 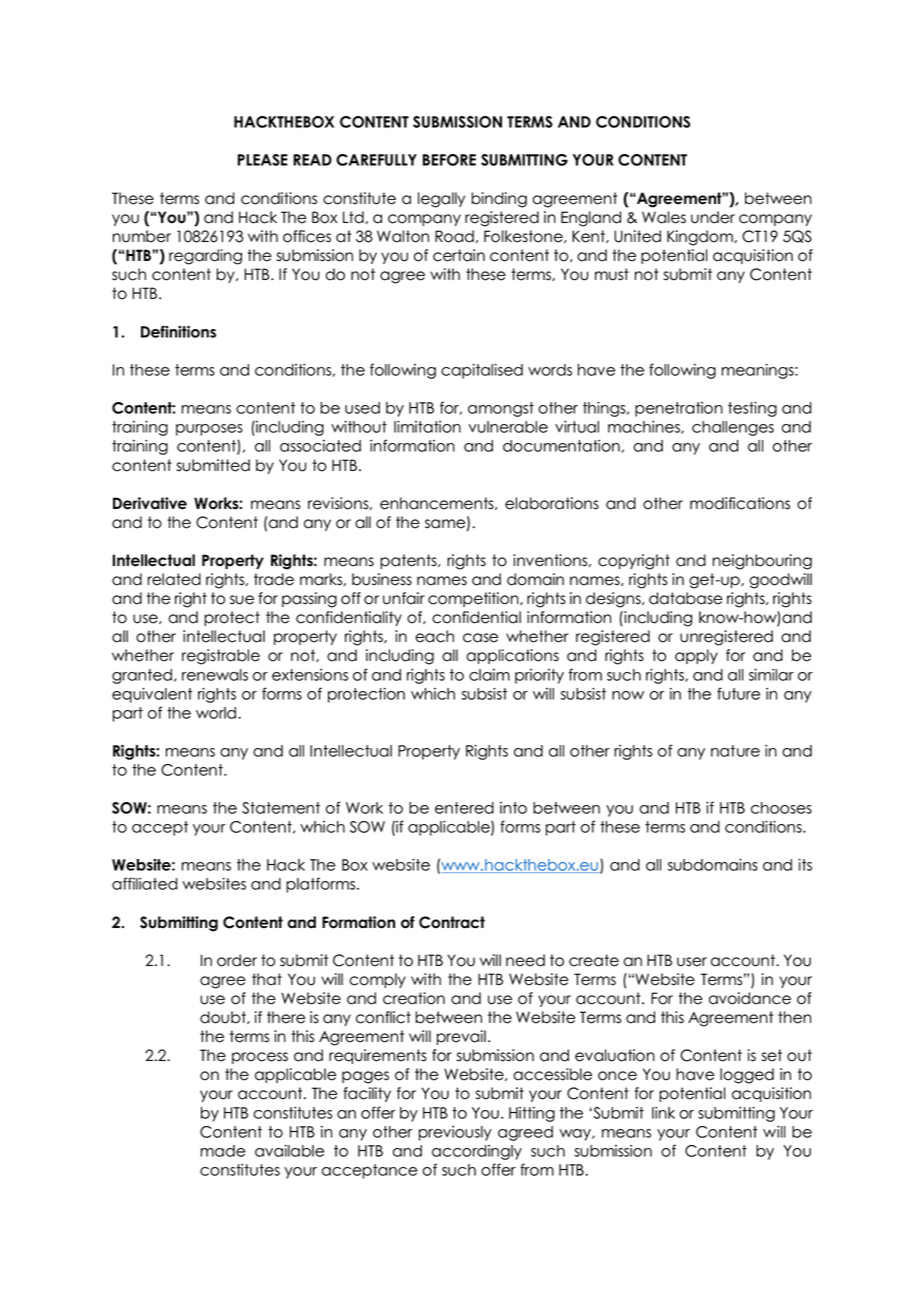 I want to click on made, so click(x=223, y=1151).
